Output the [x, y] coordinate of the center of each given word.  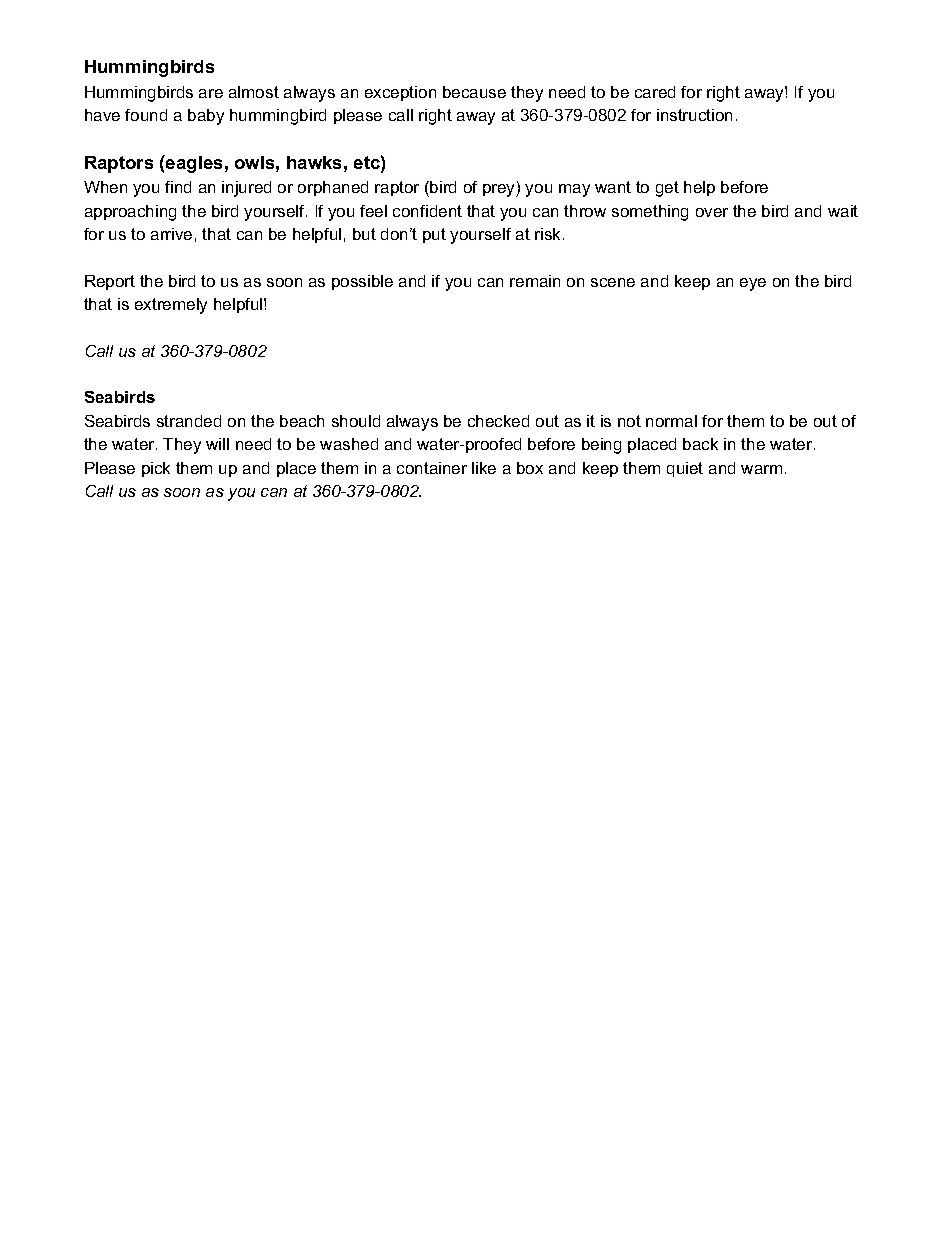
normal [671, 421]
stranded [189, 421]
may [574, 190]
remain [535, 281]
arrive [171, 234]
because [474, 92]
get [667, 189]
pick [156, 469]
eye [753, 284]
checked [498, 421]
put [434, 235]
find [178, 187]
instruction [694, 115]
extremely [171, 306]
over [712, 212]
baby [206, 117]
